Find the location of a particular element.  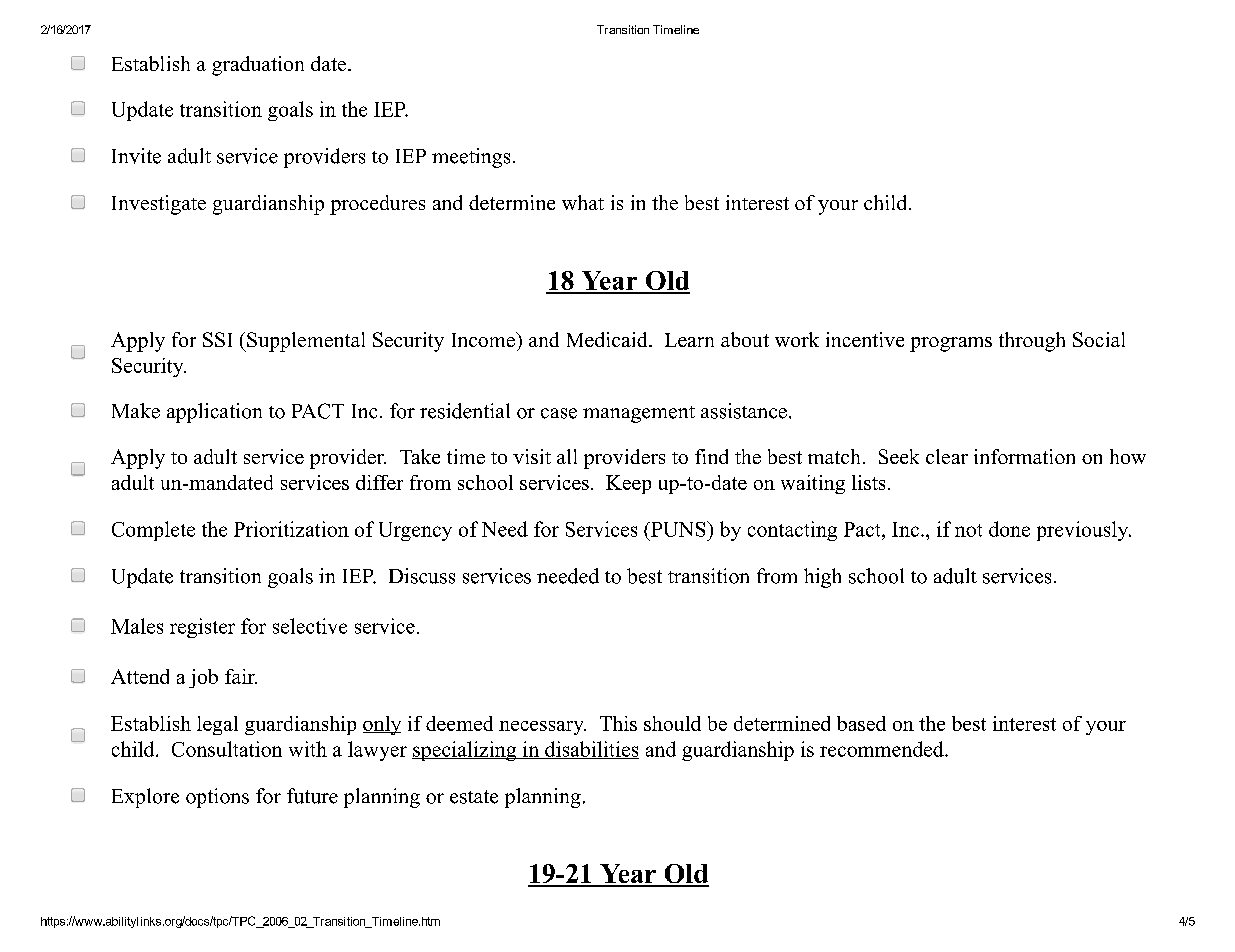

recommended is located at coordinates (883, 749).
